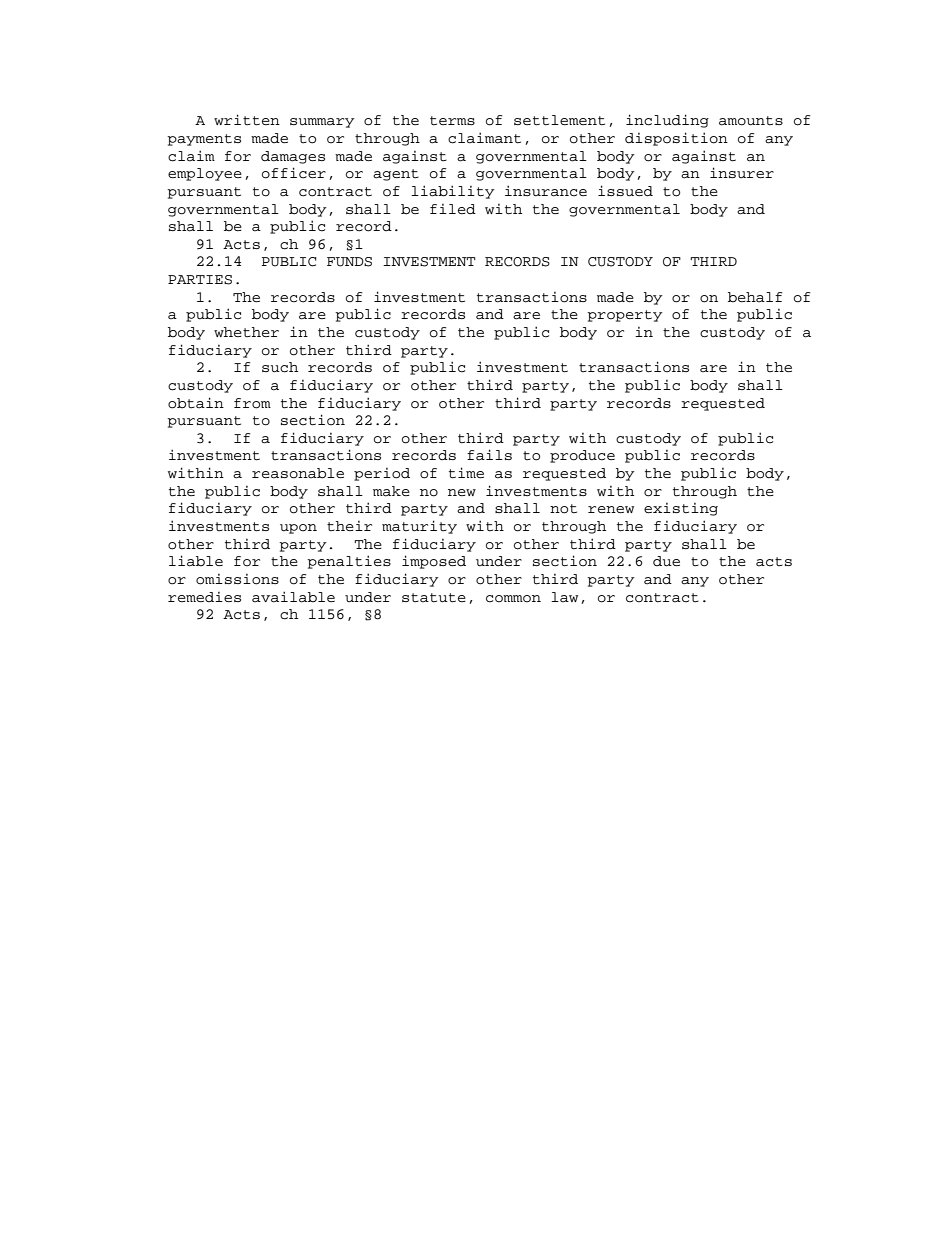  I want to click on disposition, so click(676, 139).
